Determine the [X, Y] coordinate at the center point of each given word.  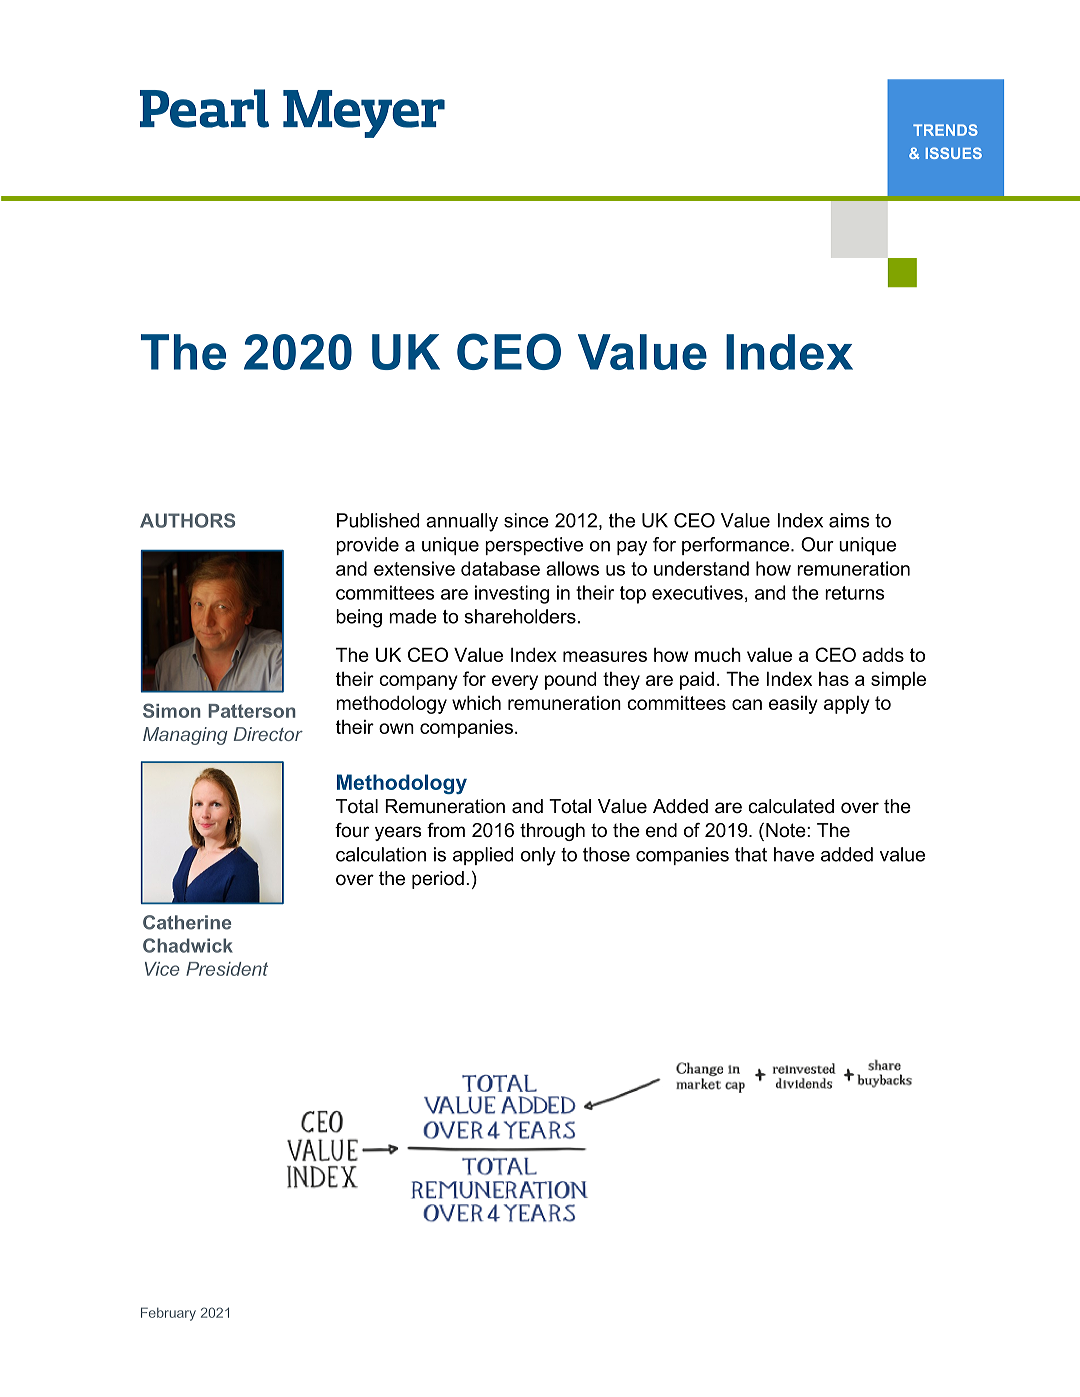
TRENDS [945, 130]
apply [847, 705]
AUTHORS [187, 520]
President [227, 969]
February [168, 1314]
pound [570, 681]
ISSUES [954, 153]
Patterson [252, 711]
